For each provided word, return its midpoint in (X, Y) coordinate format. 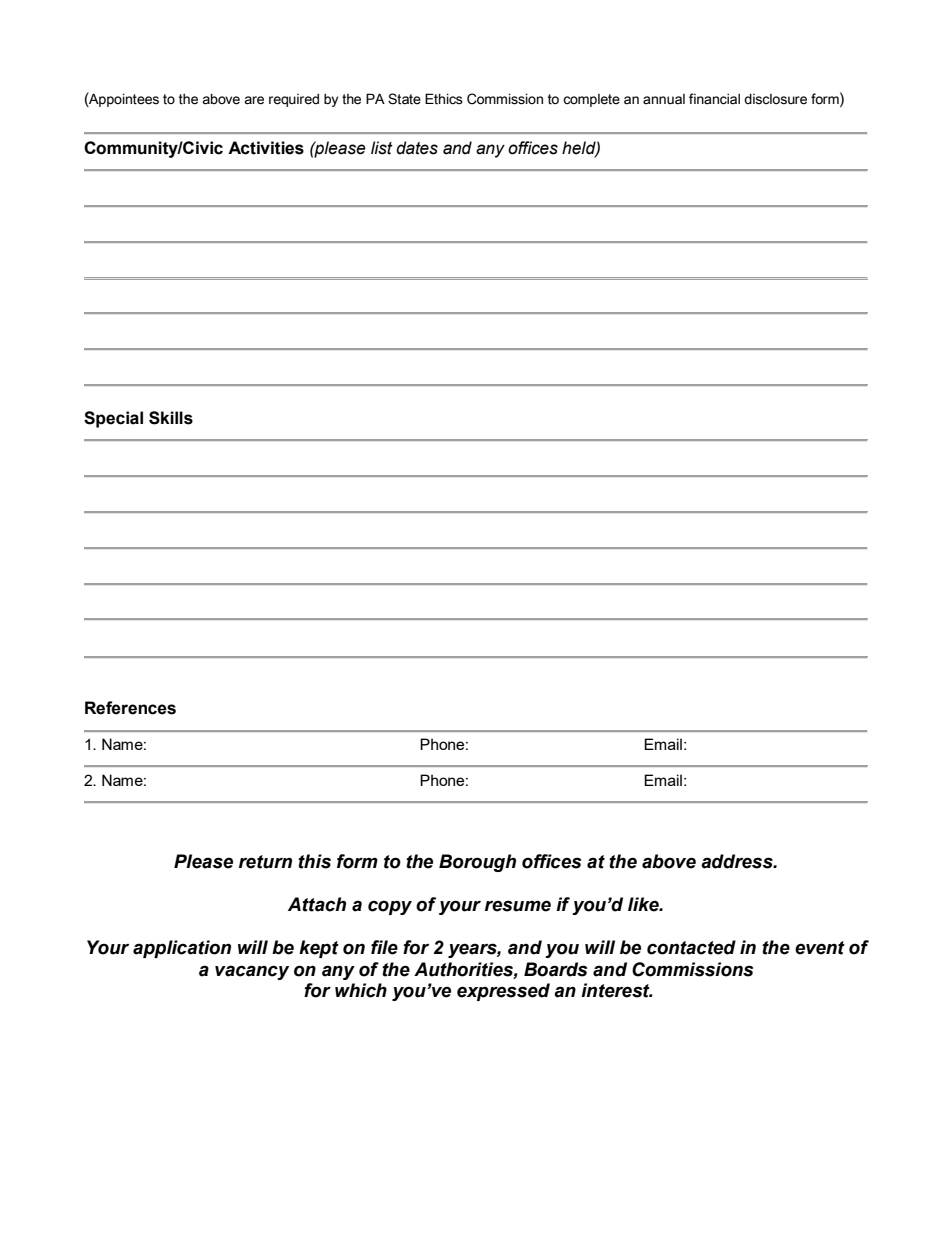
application (182, 949)
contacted (691, 947)
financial (714, 99)
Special (113, 419)
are (254, 100)
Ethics (444, 99)
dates (417, 148)
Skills (171, 418)
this (314, 861)
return (265, 862)
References (130, 708)
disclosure (775, 99)
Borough (477, 863)
